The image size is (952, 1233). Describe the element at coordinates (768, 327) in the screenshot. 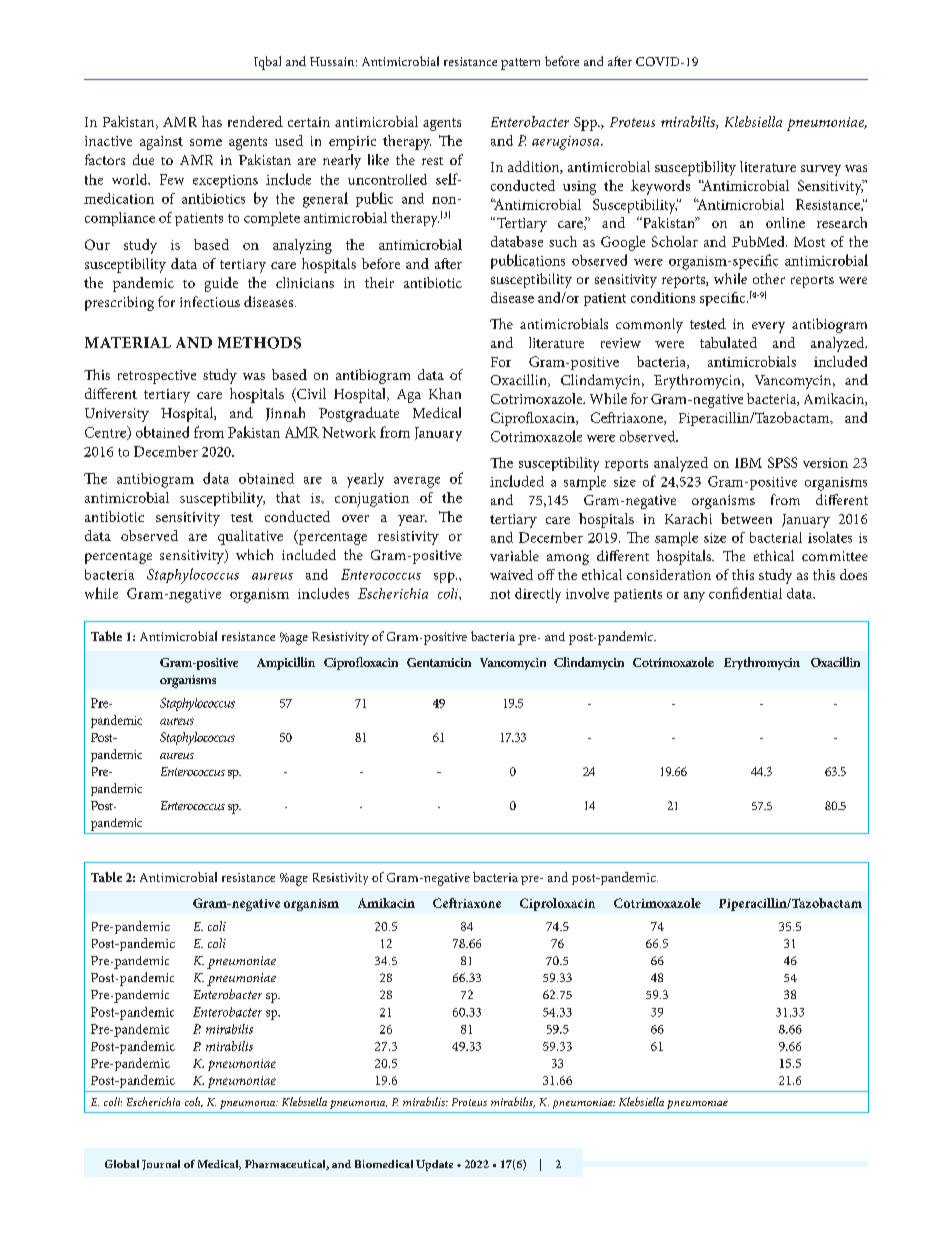

I see `every` at that location.
